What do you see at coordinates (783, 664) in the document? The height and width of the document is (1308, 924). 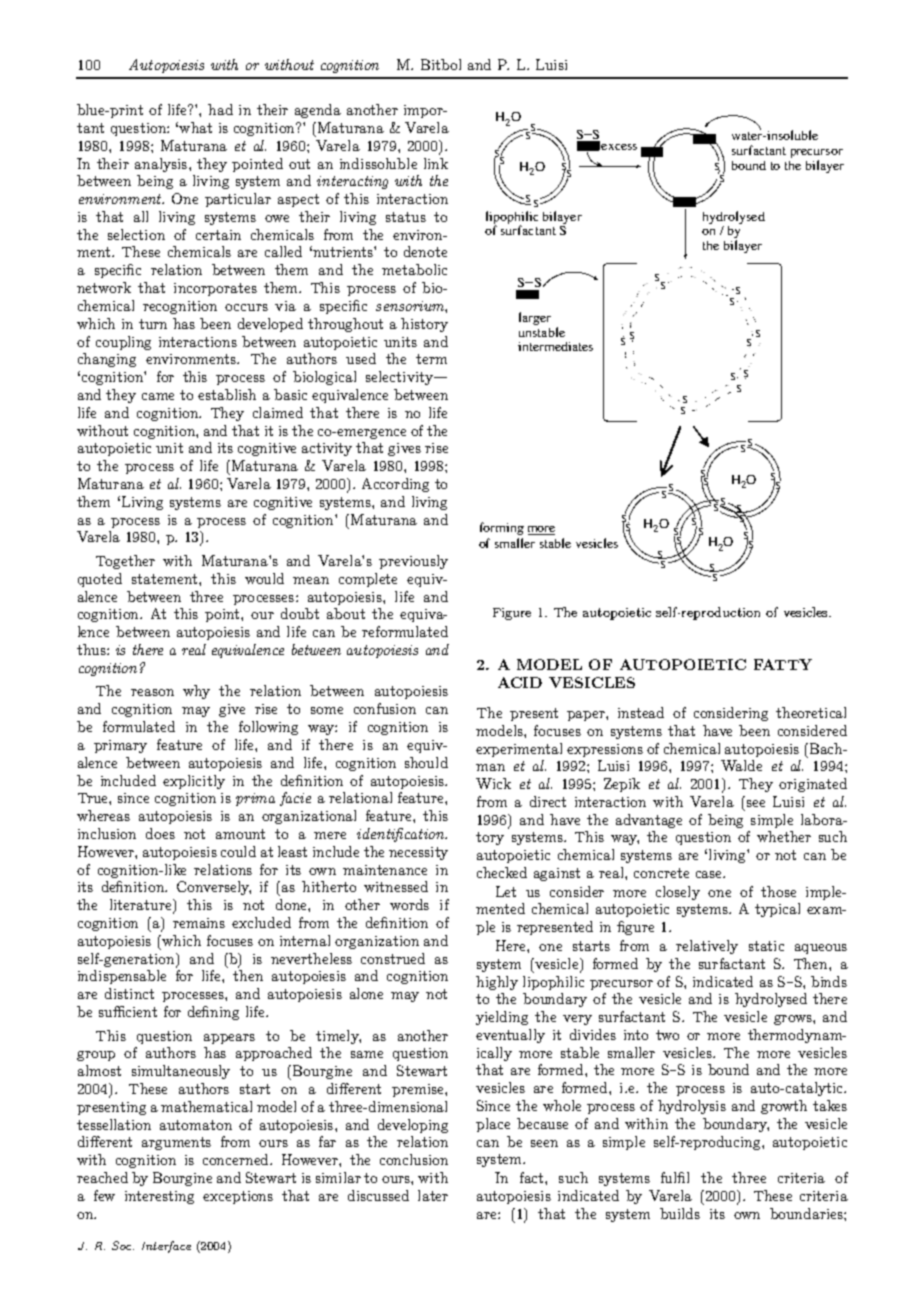 I see `FATTY` at bounding box center [783, 664].
